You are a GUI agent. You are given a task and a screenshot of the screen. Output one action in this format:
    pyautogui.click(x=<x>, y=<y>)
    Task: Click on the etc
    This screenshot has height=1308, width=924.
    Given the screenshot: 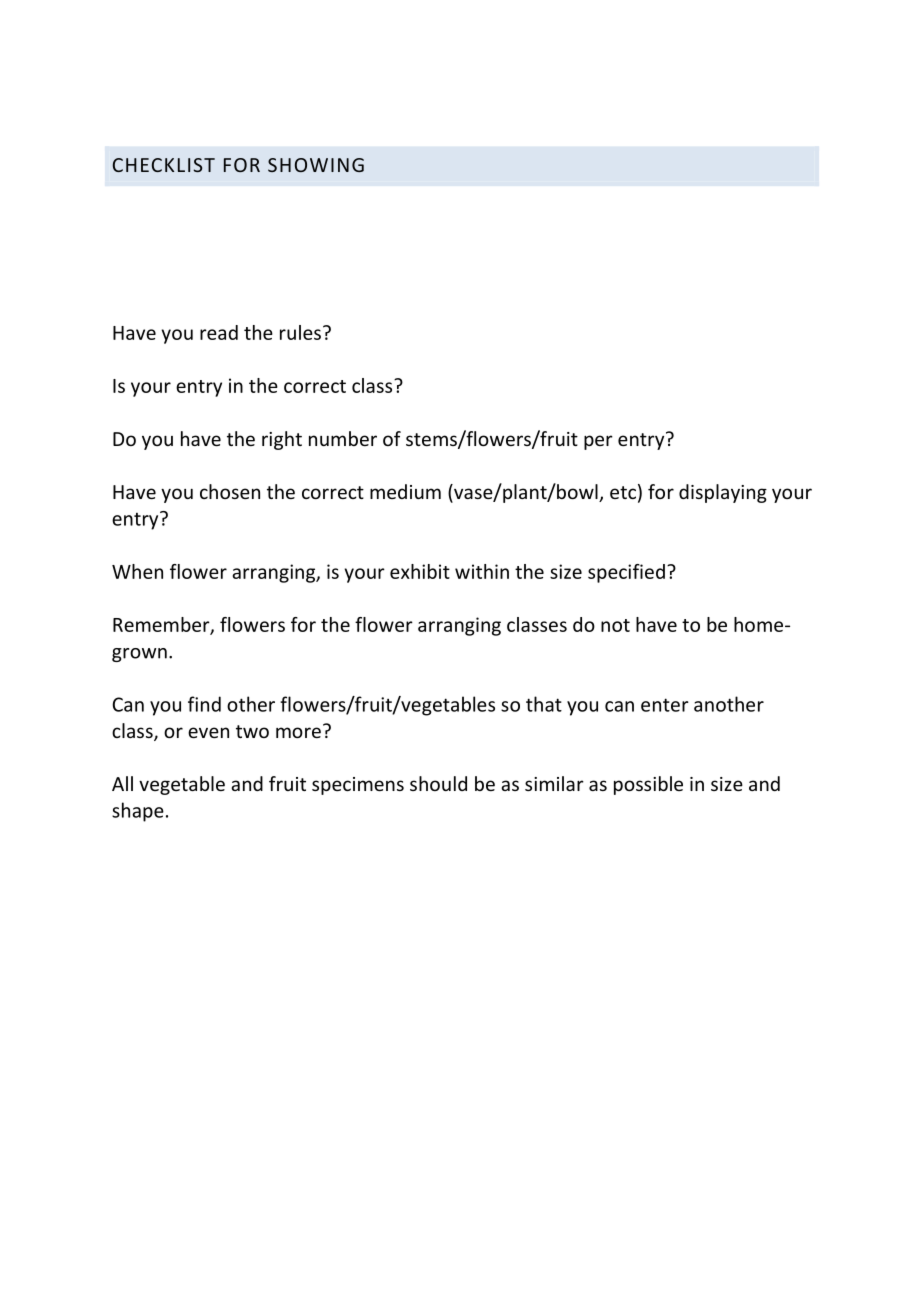 What is the action you would take?
    pyautogui.click(x=623, y=492)
